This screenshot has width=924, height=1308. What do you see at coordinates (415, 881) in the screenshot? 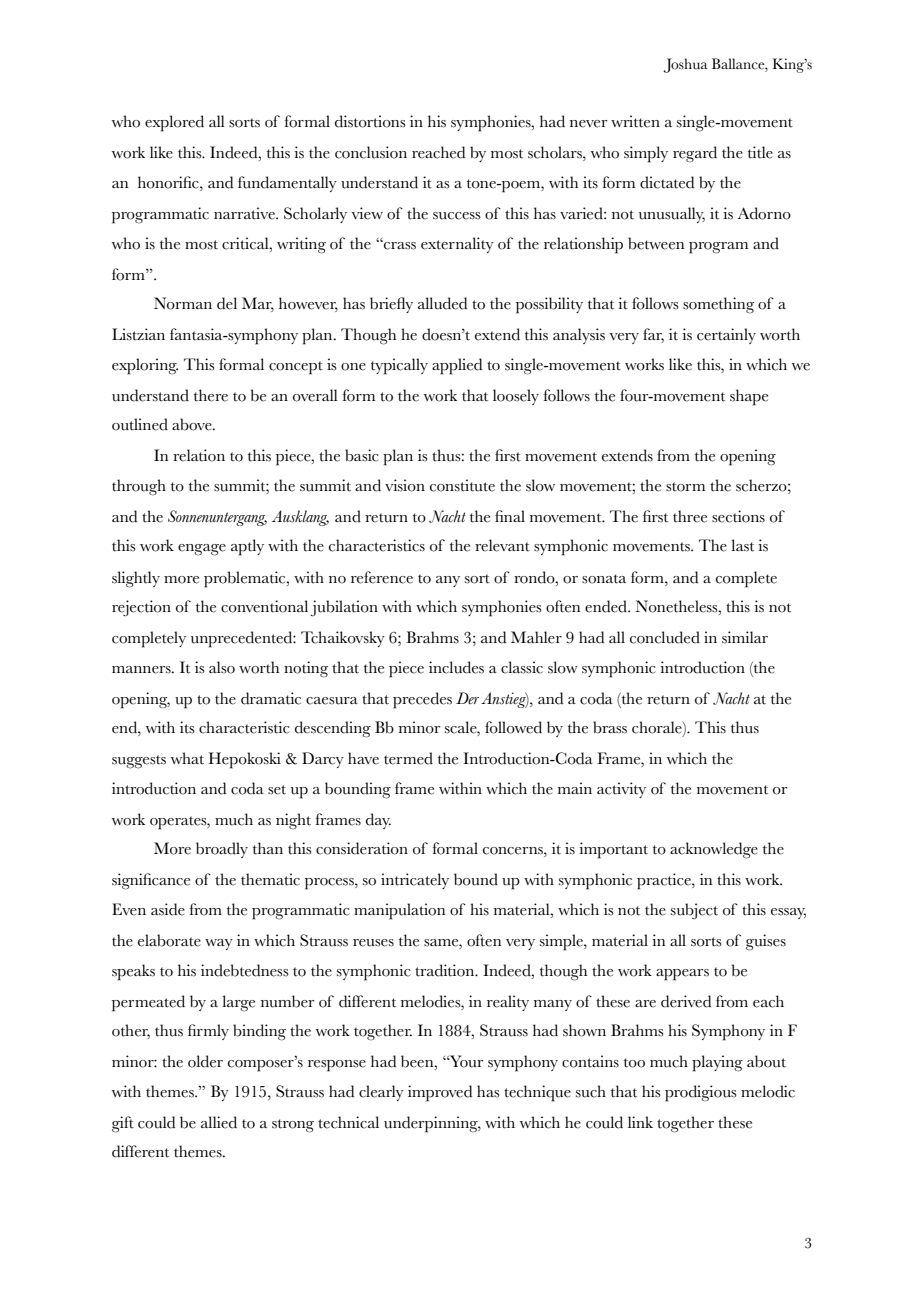
I see `intricately` at bounding box center [415, 881].
